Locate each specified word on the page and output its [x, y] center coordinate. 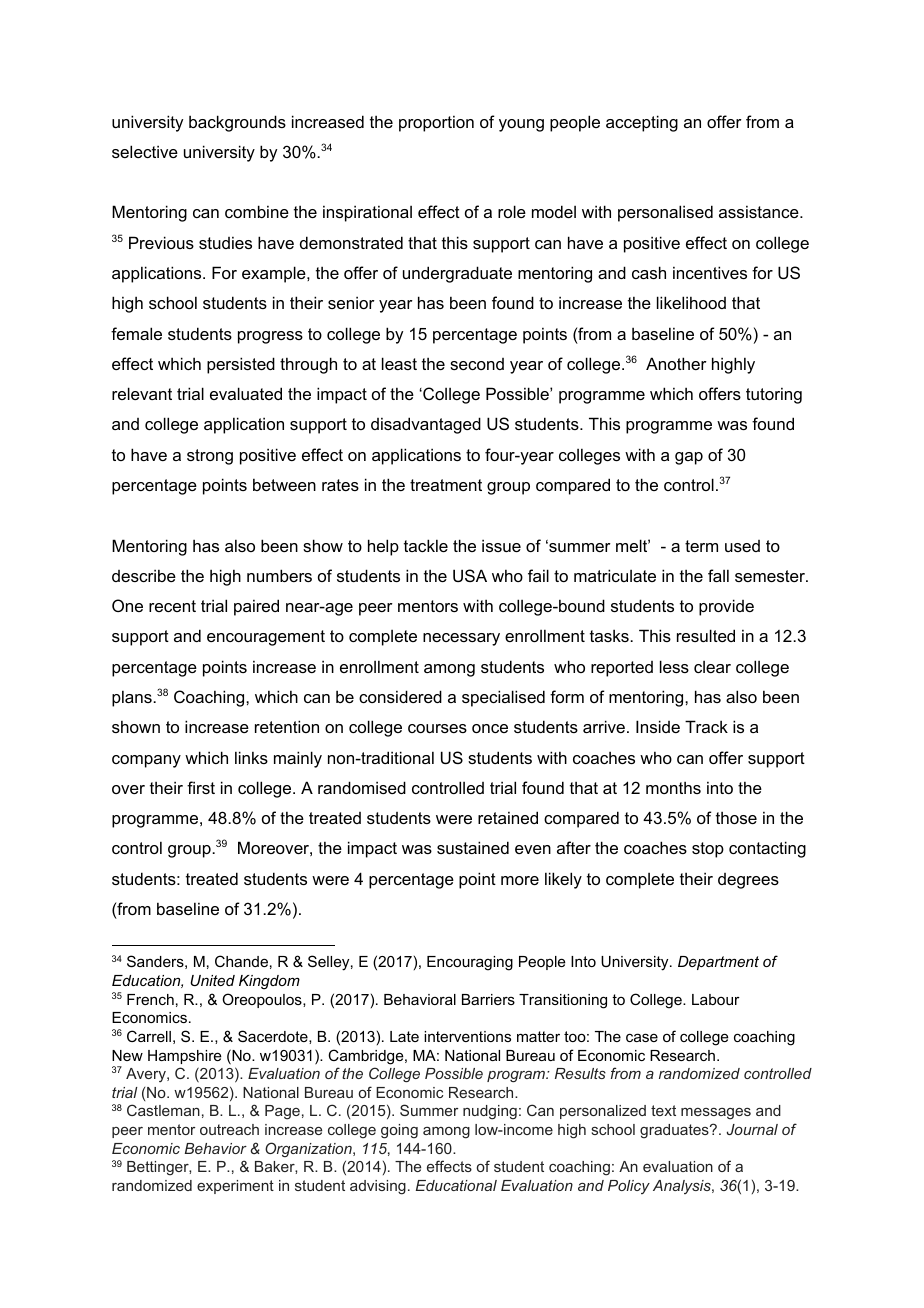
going [399, 1131]
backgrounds [237, 123]
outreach [229, 1129]
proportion [436, 123]
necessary [461, 639]
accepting [642, 123]
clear [712, 667]
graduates [675, 1131]
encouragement [266, 638]
